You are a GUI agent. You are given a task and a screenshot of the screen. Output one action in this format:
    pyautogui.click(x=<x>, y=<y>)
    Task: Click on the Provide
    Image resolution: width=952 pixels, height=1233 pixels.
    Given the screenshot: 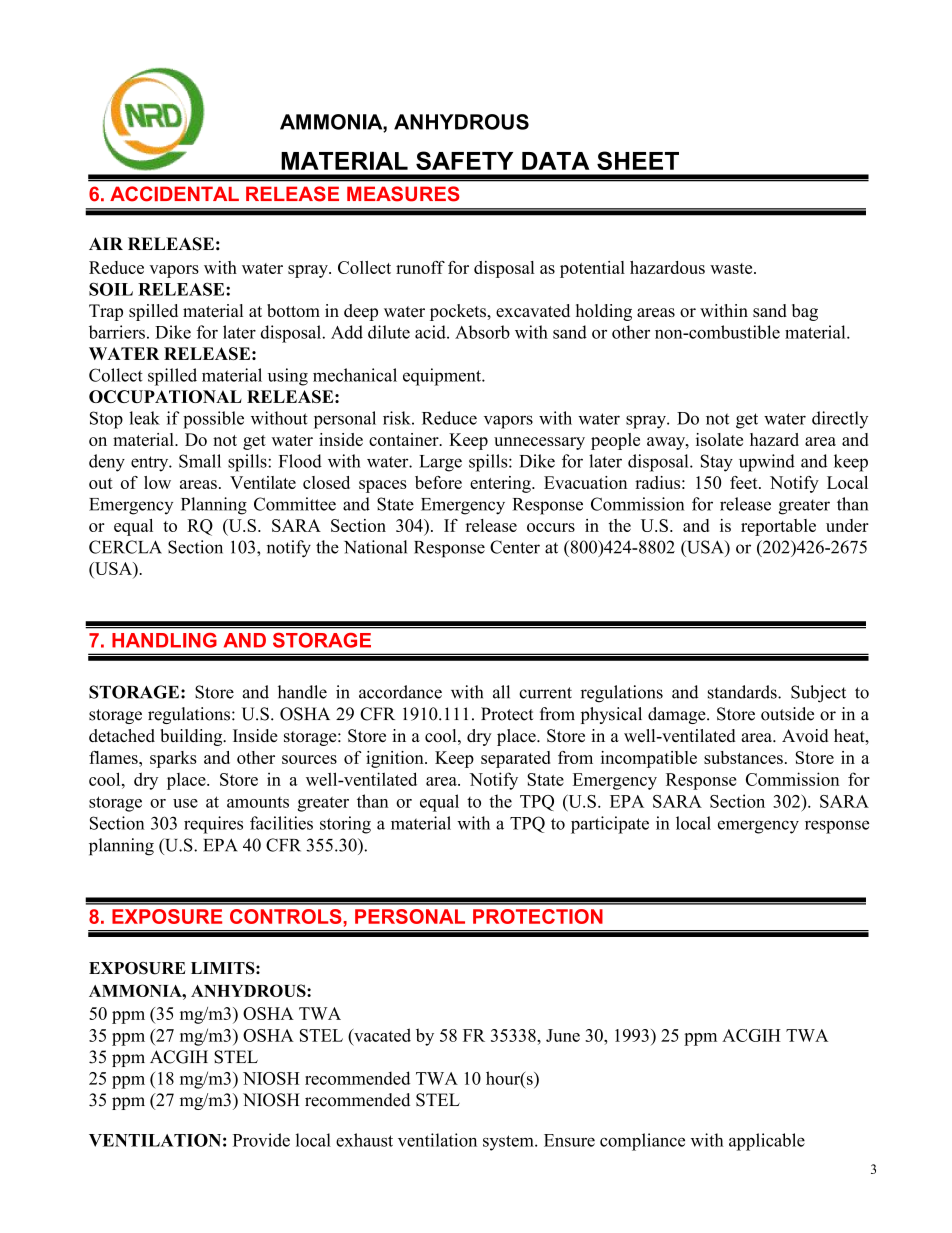 What is the action you would take?
    pyautogui.click(x=261, y=1140)
